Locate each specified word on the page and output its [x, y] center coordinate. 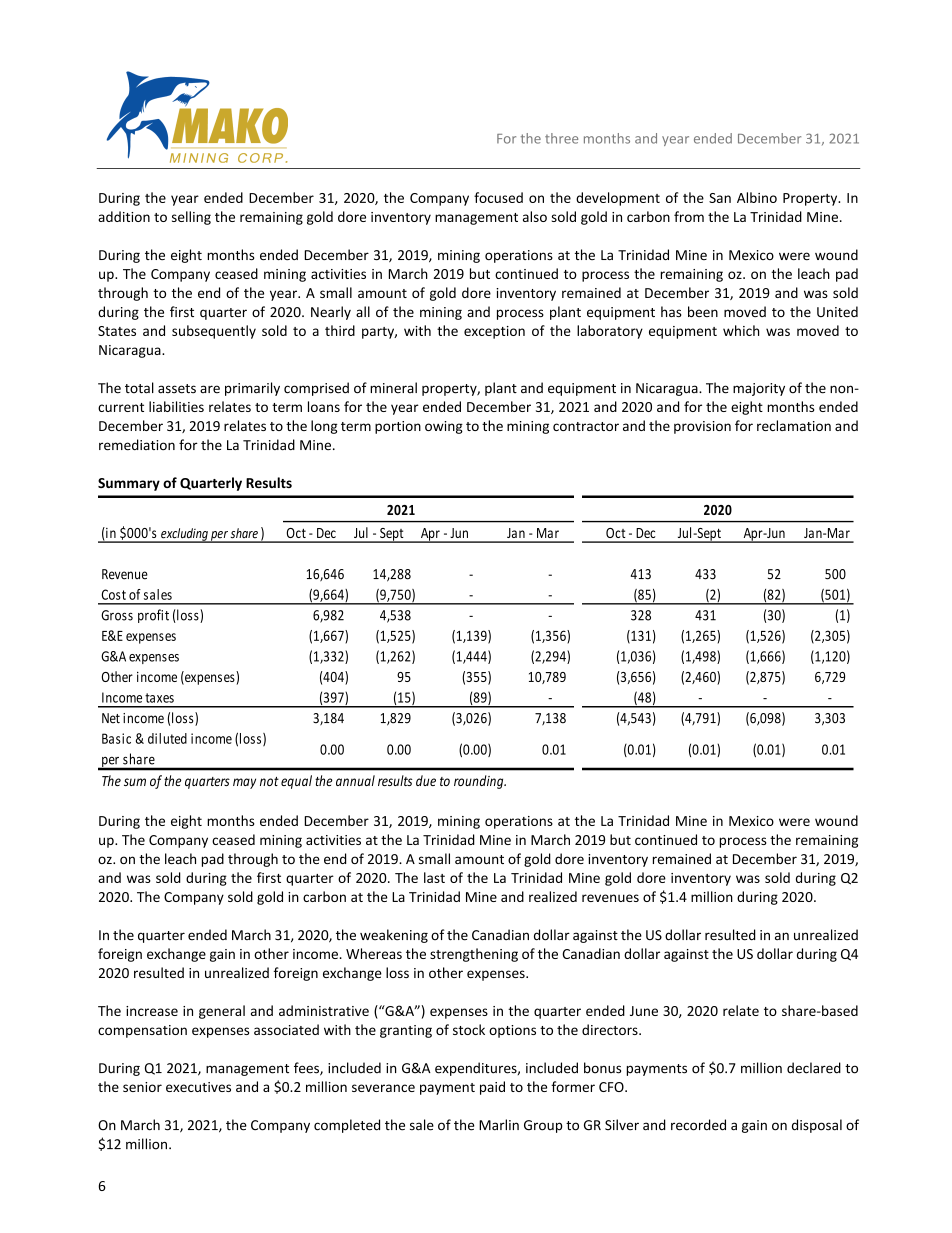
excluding [184, 535]
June [644, 1011]
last [434, 877]
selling [191, 218]
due [426, 780]
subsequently [214, 332]
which [741, 330]
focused [498, 197]
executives [198, 1087]
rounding [480, 782]
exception [494, 332]
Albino [757, 197]
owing [444, 427]
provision [702, 427]
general [222, 1012]
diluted [167, 738]
